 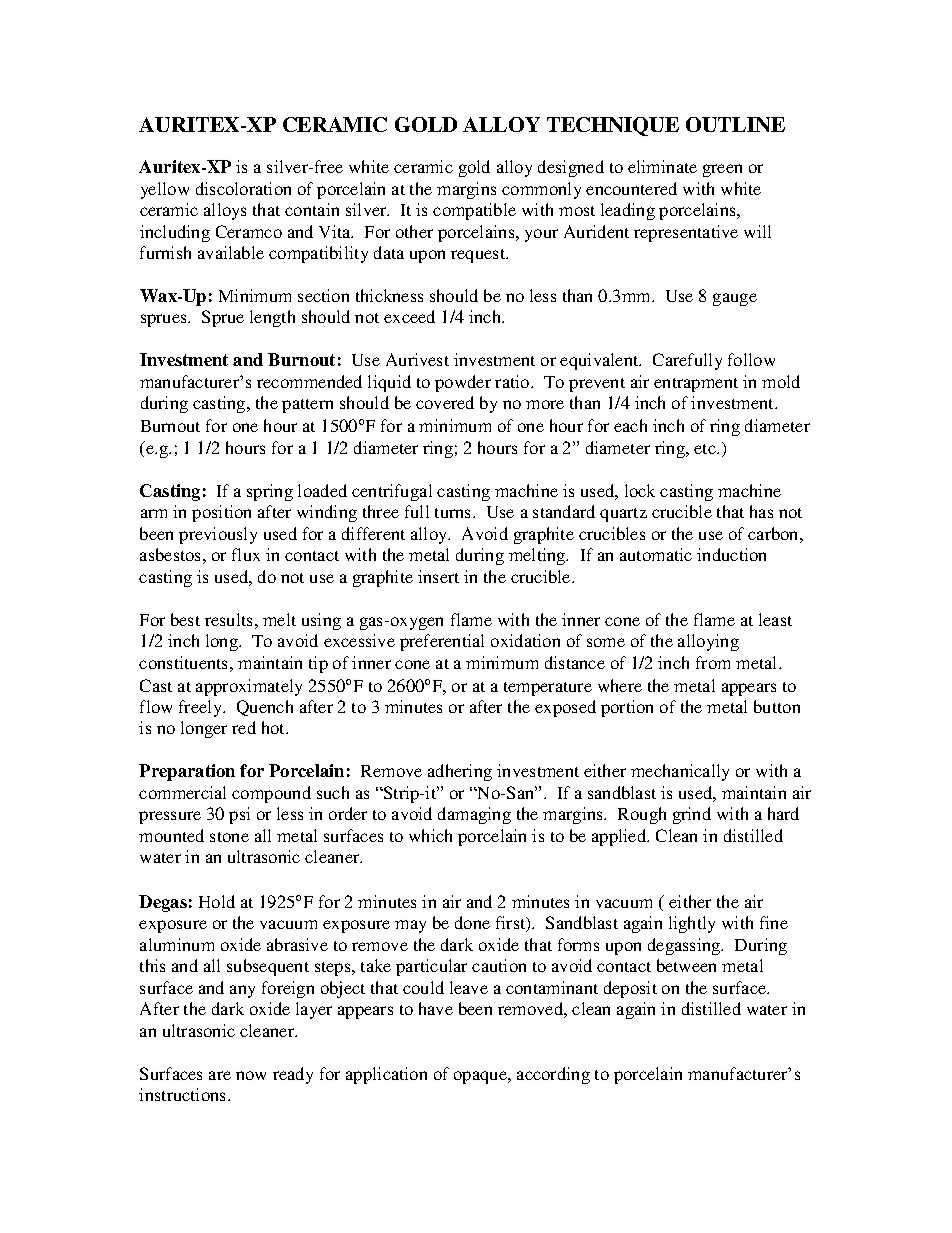 I want to click on position, so click(x=221, y=513).
